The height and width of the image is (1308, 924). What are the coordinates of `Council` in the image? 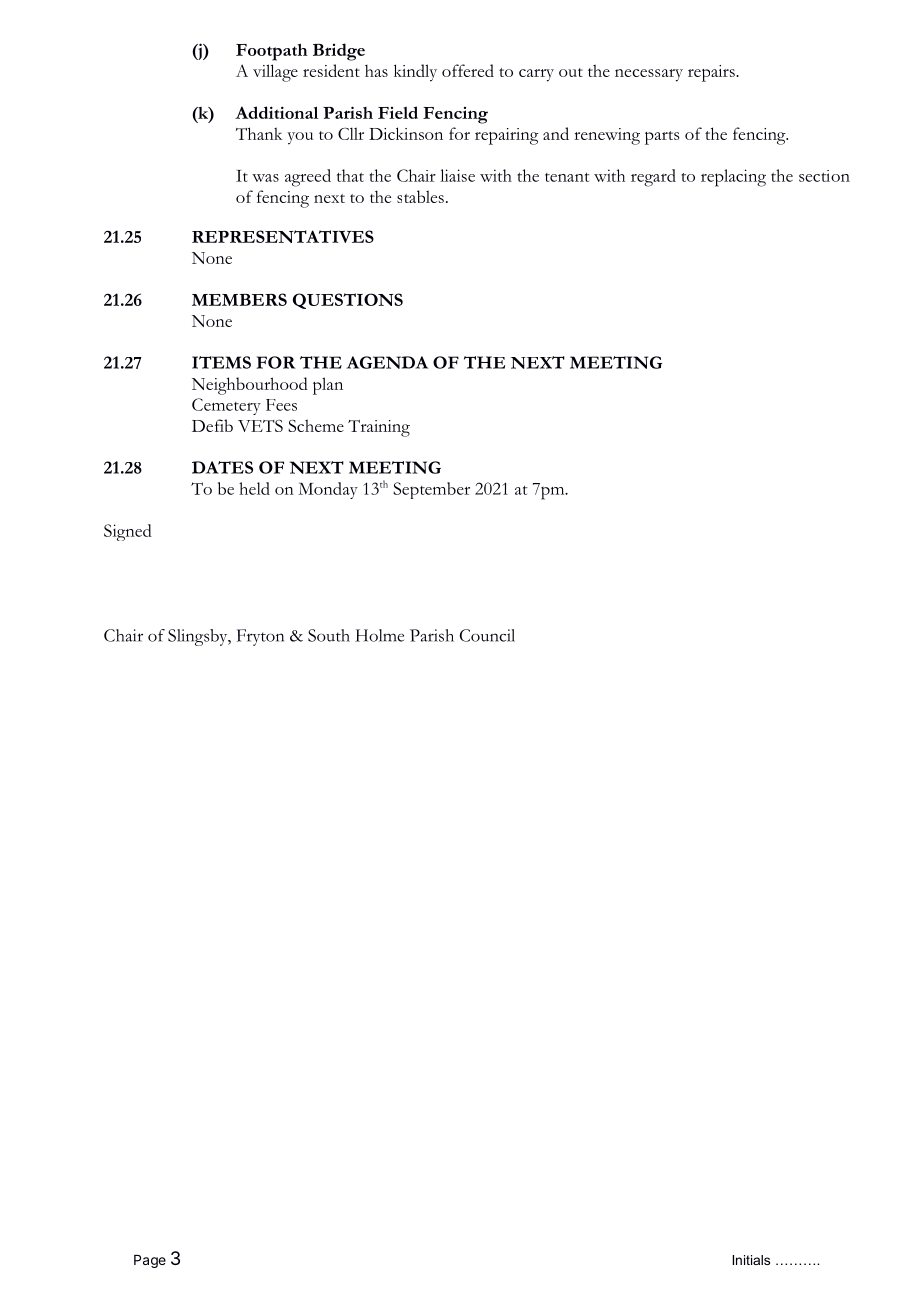 It's located at (487, 635).
